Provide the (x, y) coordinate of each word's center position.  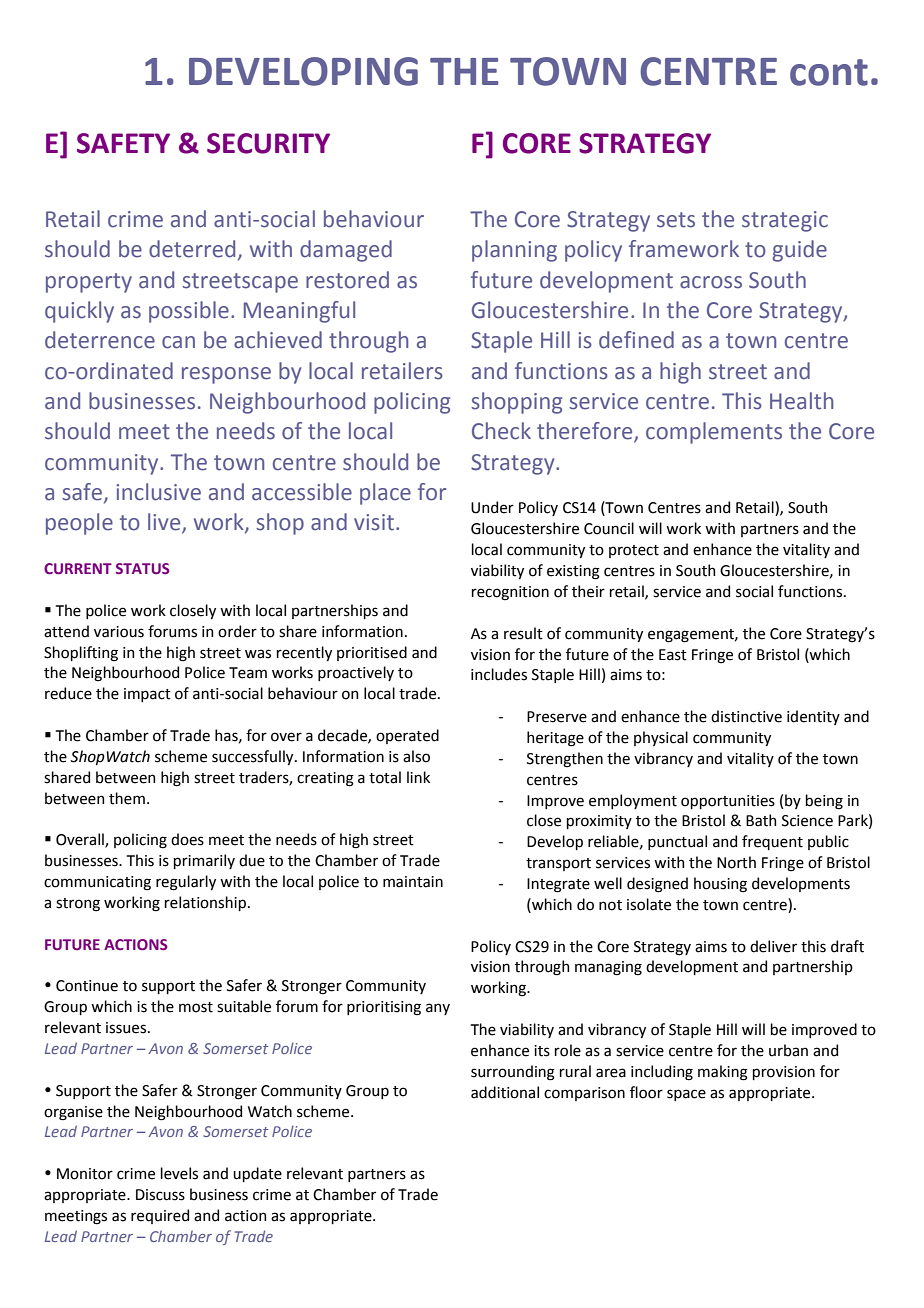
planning (514, 251)
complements (714, 433)
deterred (192, 249)
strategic (785, 221)
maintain (413, 882)
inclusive (158, 492)
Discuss (160, 1195)
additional (505, 1092)
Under (492, 507)
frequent (772, 842)
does (187, 839)
